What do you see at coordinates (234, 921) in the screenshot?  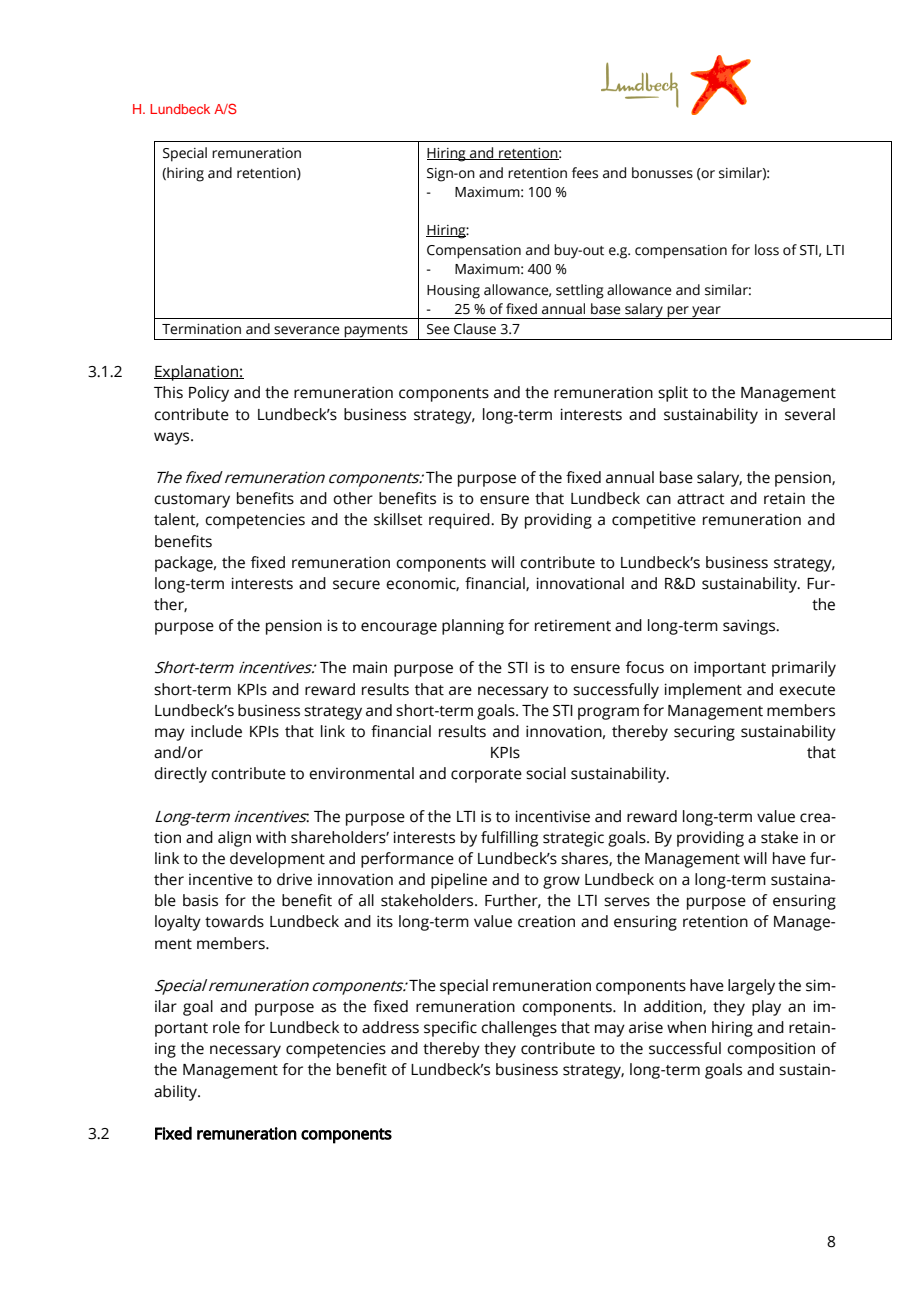 I see `towards` at bounding box center [234, 921].
